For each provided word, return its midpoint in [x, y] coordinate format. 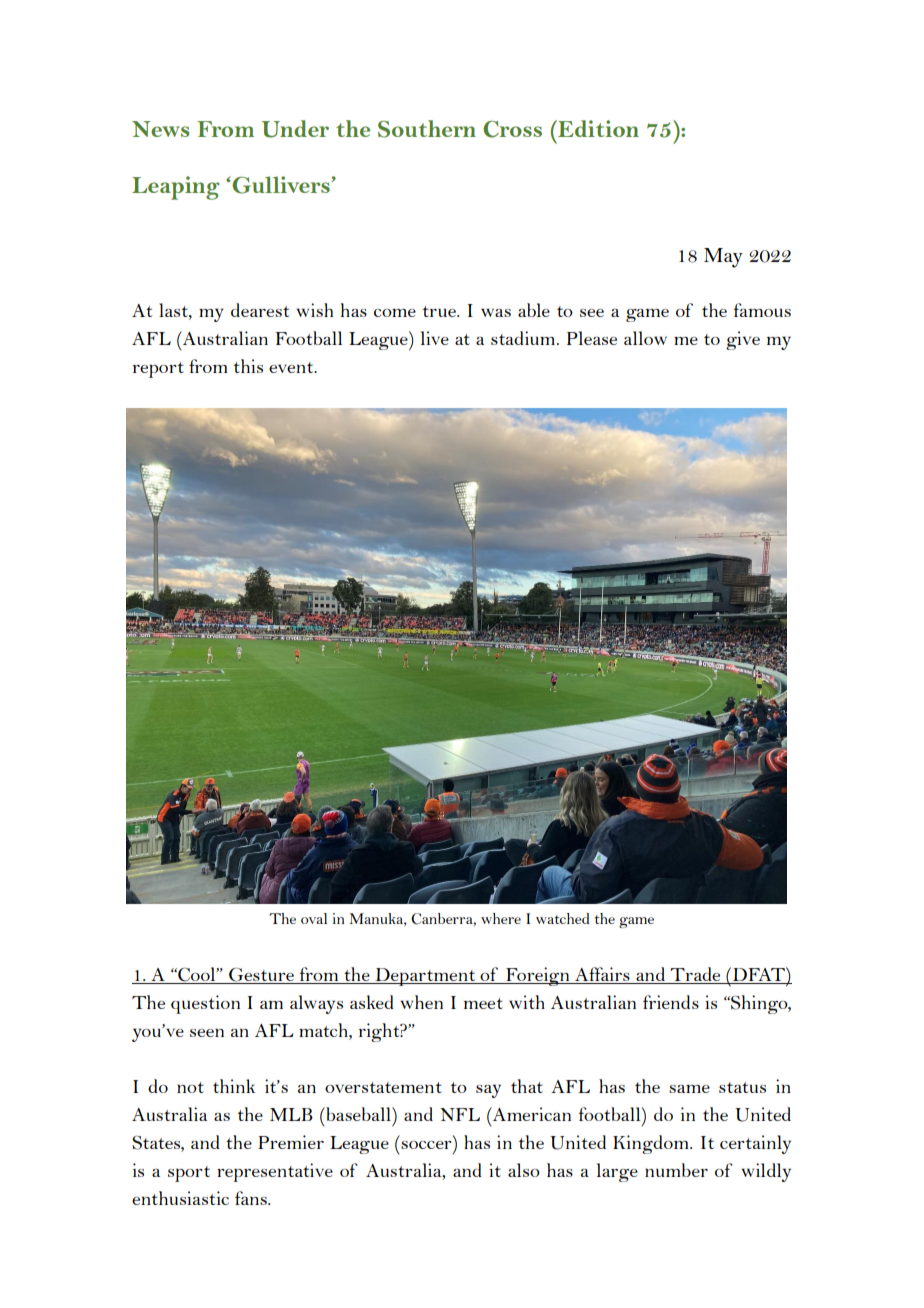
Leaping [176, 188]
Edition [597, 128]
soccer [426, 1145]
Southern [427, 129]
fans [252, 1198]
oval [314, 918]
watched [562, 918]
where [501, 918]
